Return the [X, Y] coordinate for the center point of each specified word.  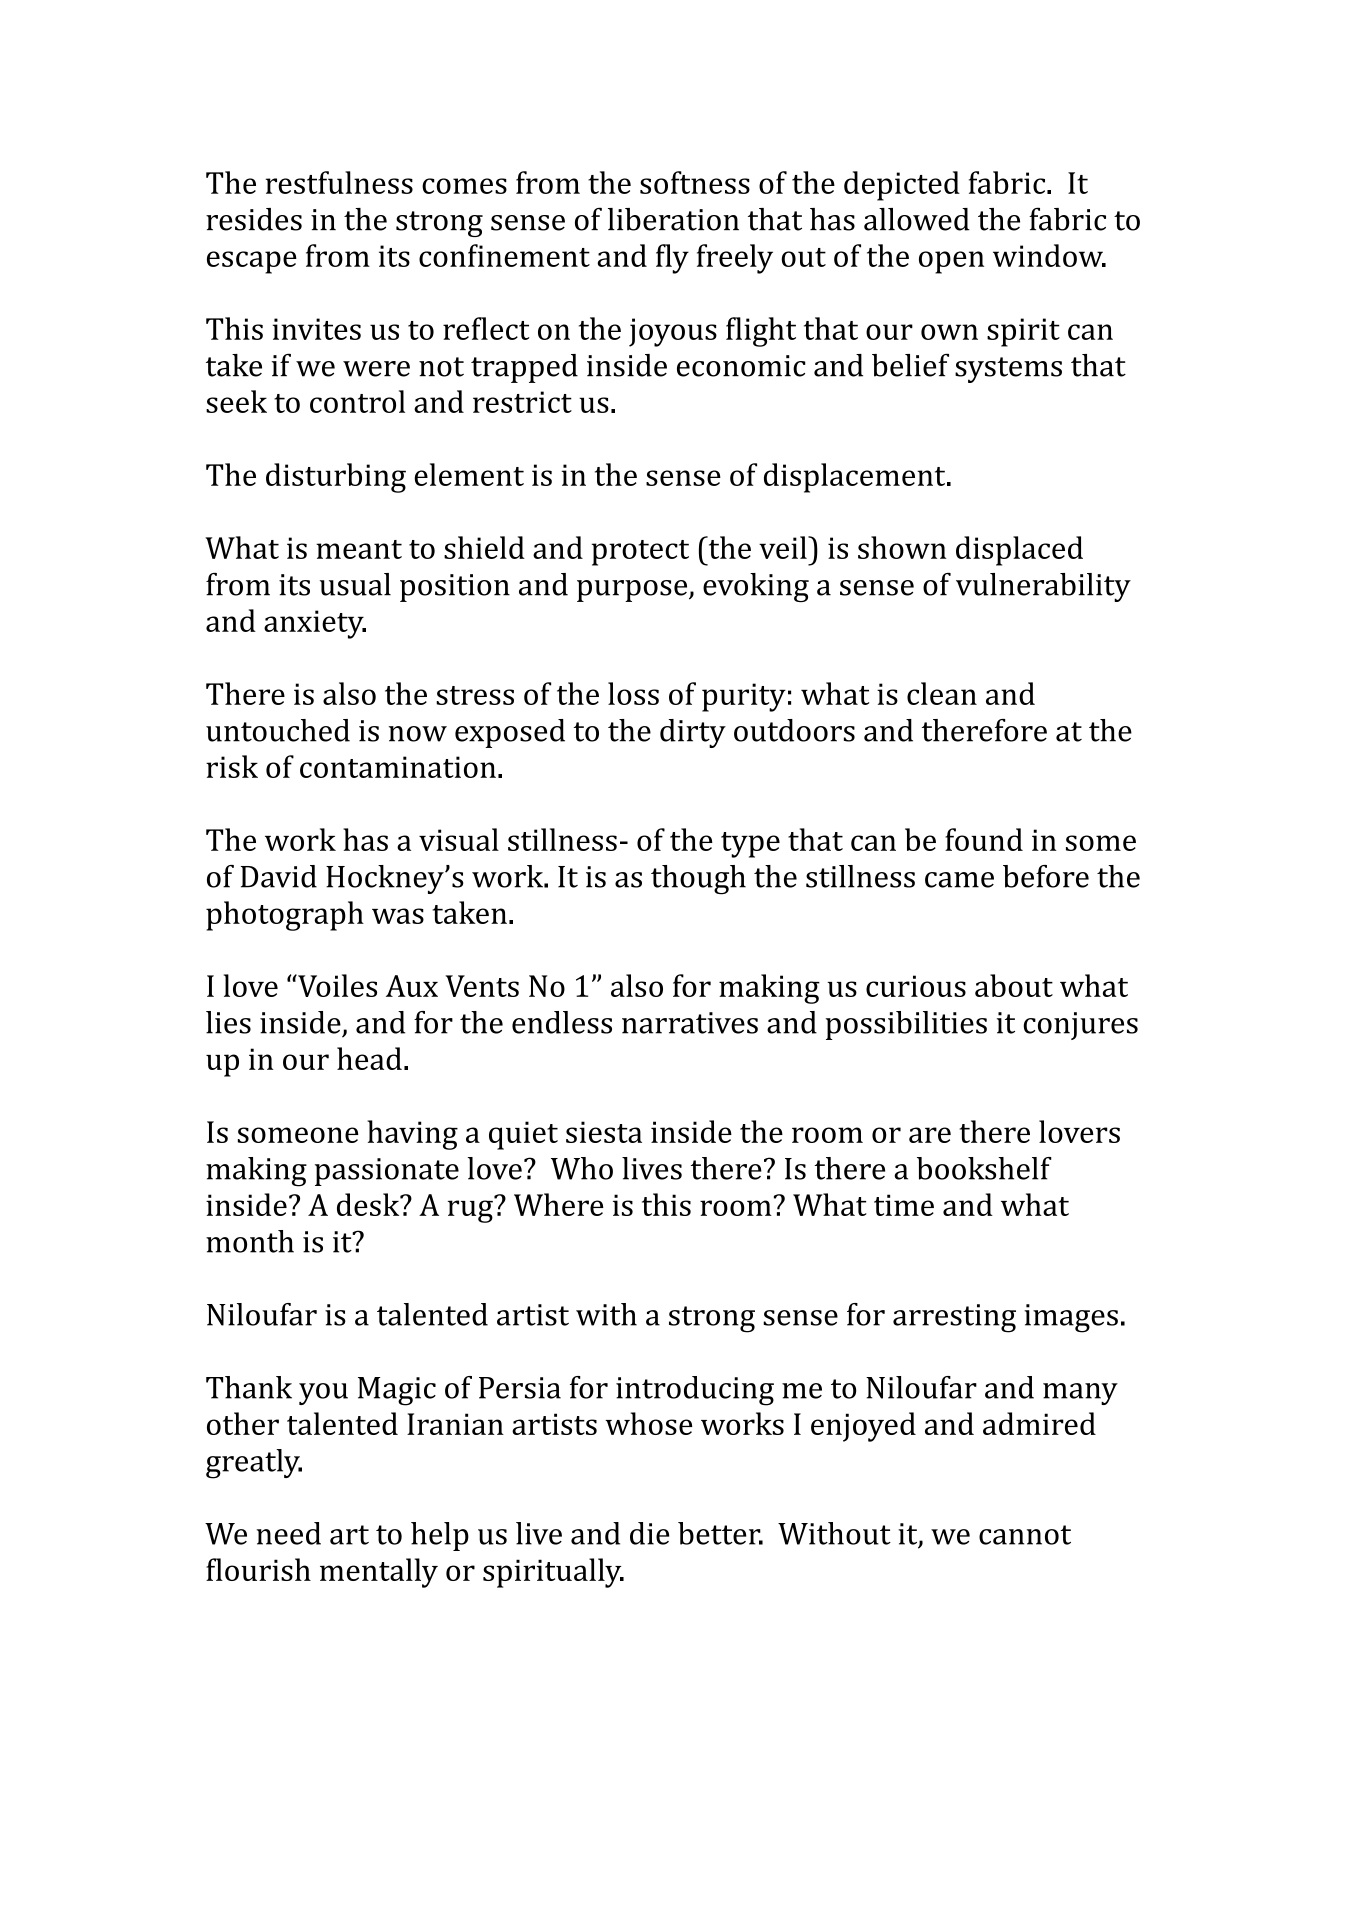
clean [942, 693]
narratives [690, 1023]
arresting [954, 1318]
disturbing [336, 478]
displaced [1019, 551]
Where [559, 1204]
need [289, 1533]
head [369, 1058]
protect [640, 553]
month [250, 1241]
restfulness [339, 182]
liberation [673, 219]
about [1014, 985]
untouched [278, 730]
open [951, 262]
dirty [693, 733]
